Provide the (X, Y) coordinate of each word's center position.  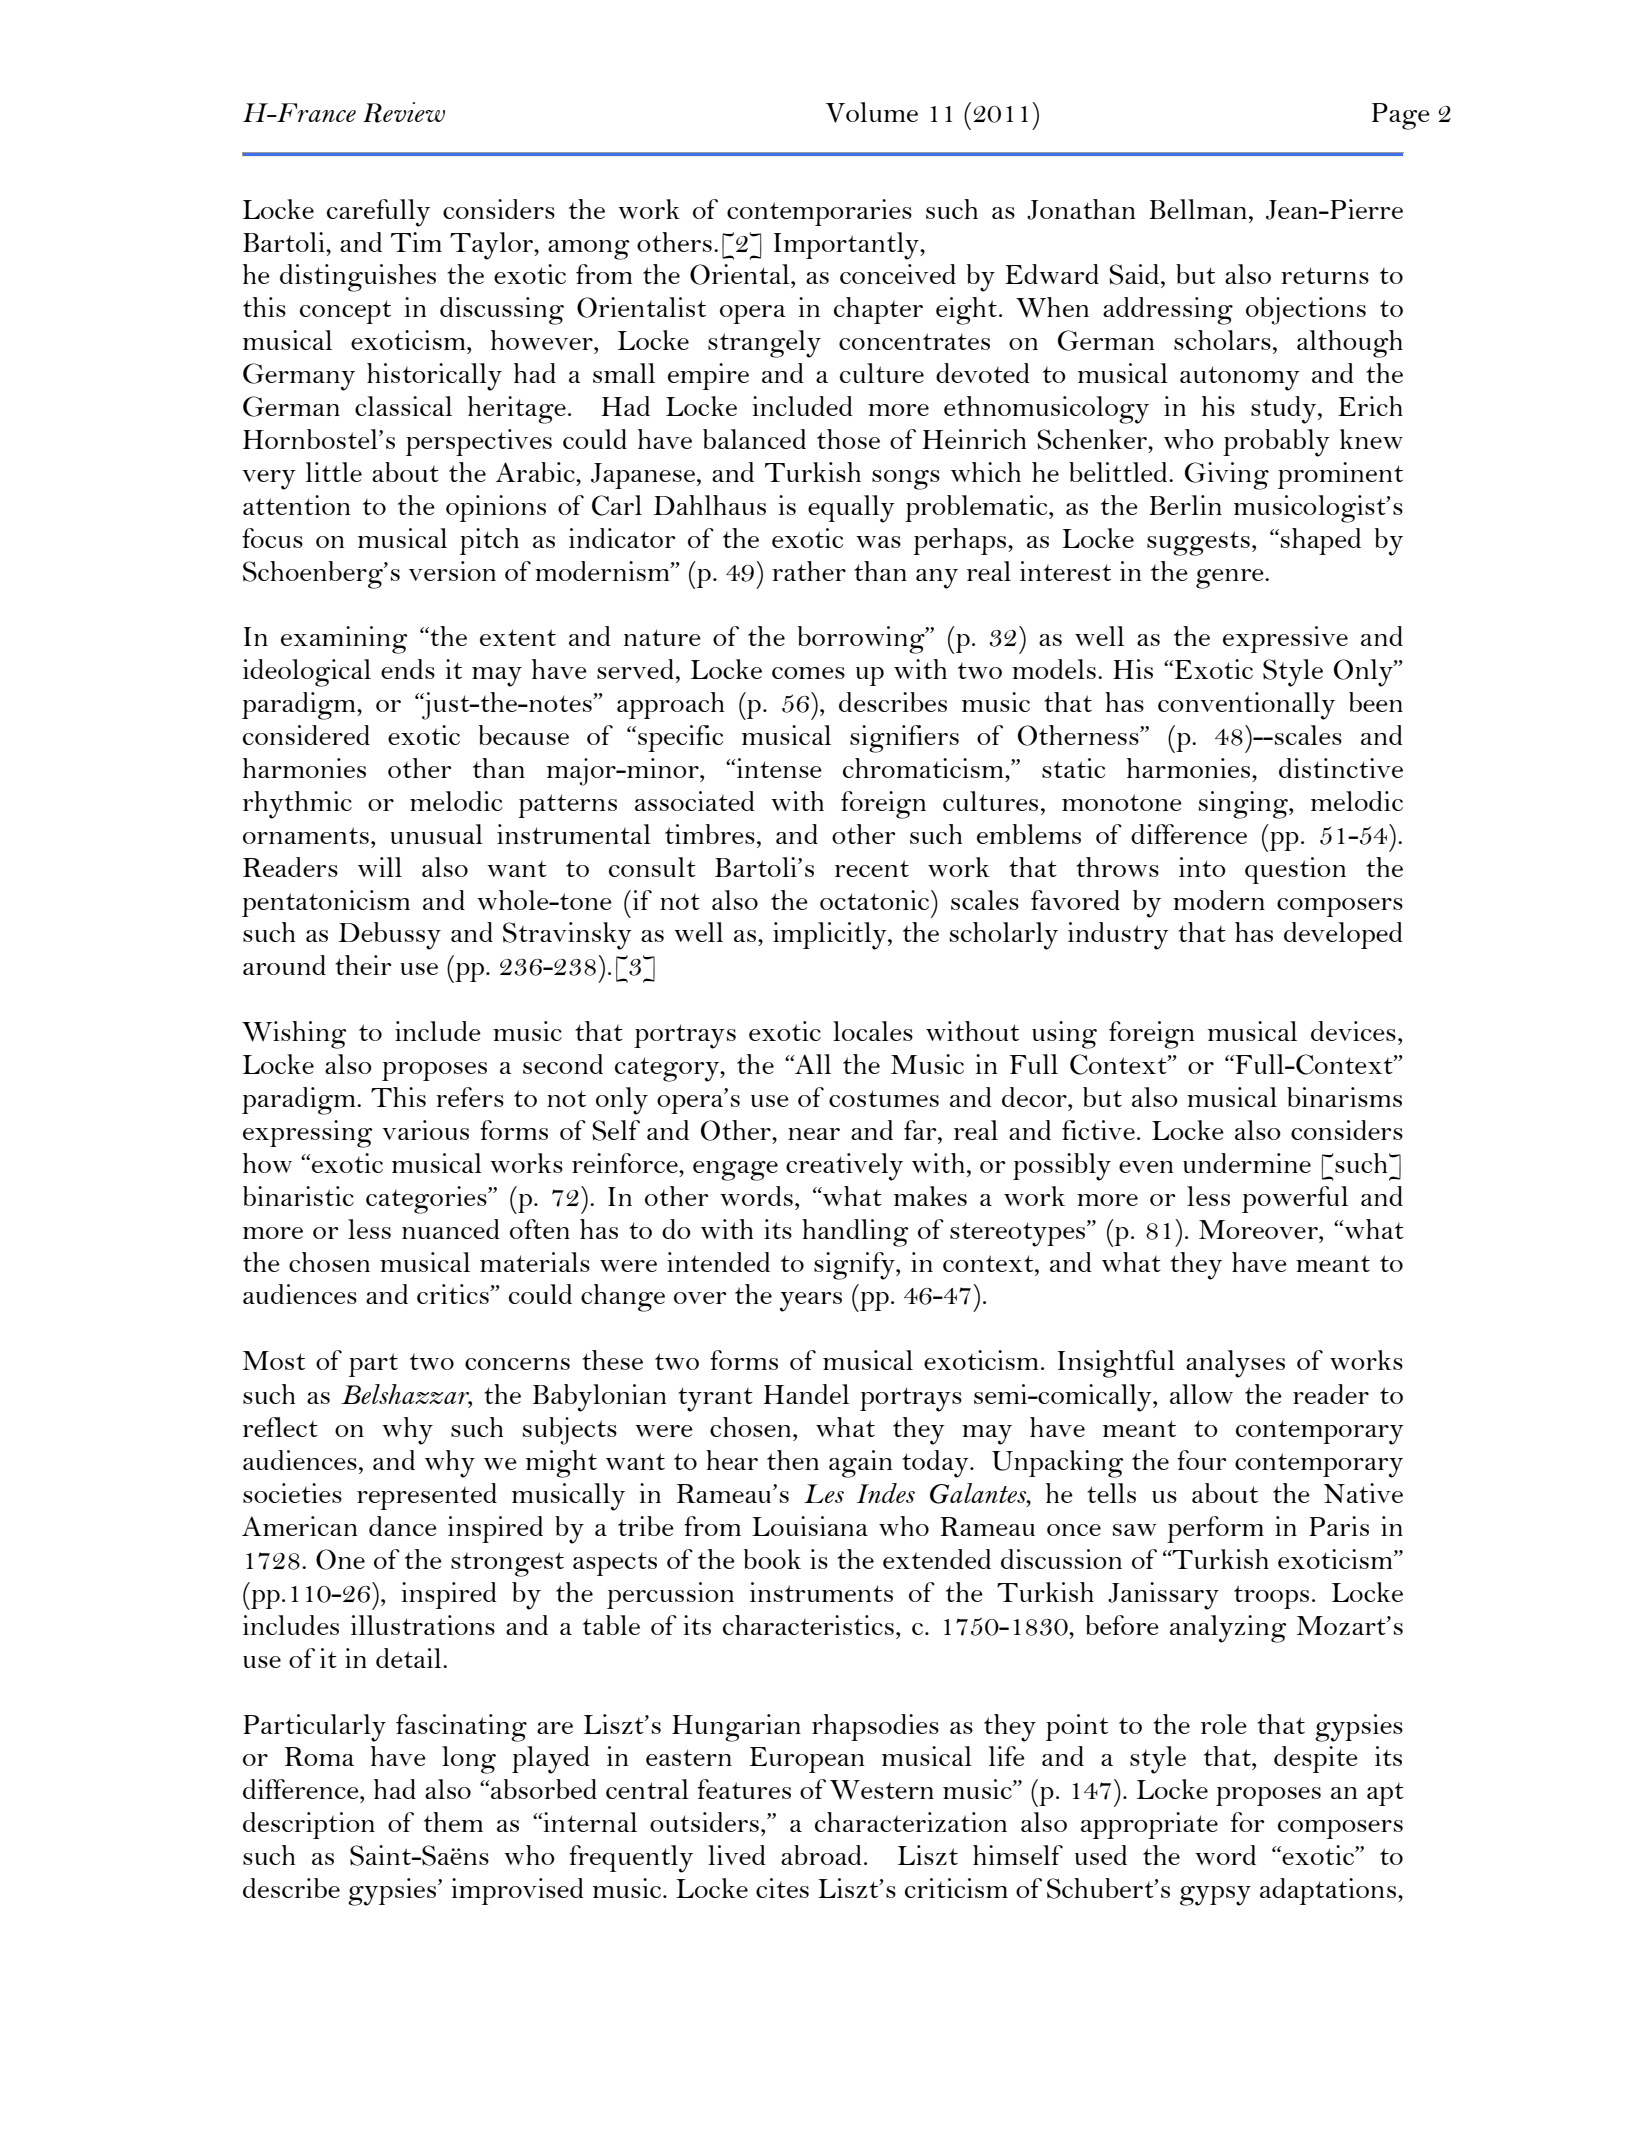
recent (872, 868)
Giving (1227, 476)
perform (1215, 1529)
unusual (436, 834)
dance (403, 1526)
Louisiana (810, 1526)
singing (1244, 805)
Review (404, 112)
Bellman (1198, 209)
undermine (1247, 1163)
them (453, 1822)
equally (851, 509)
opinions (496, 508)
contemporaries (819, 212)
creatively (844, 1167)
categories (427, 1200)
